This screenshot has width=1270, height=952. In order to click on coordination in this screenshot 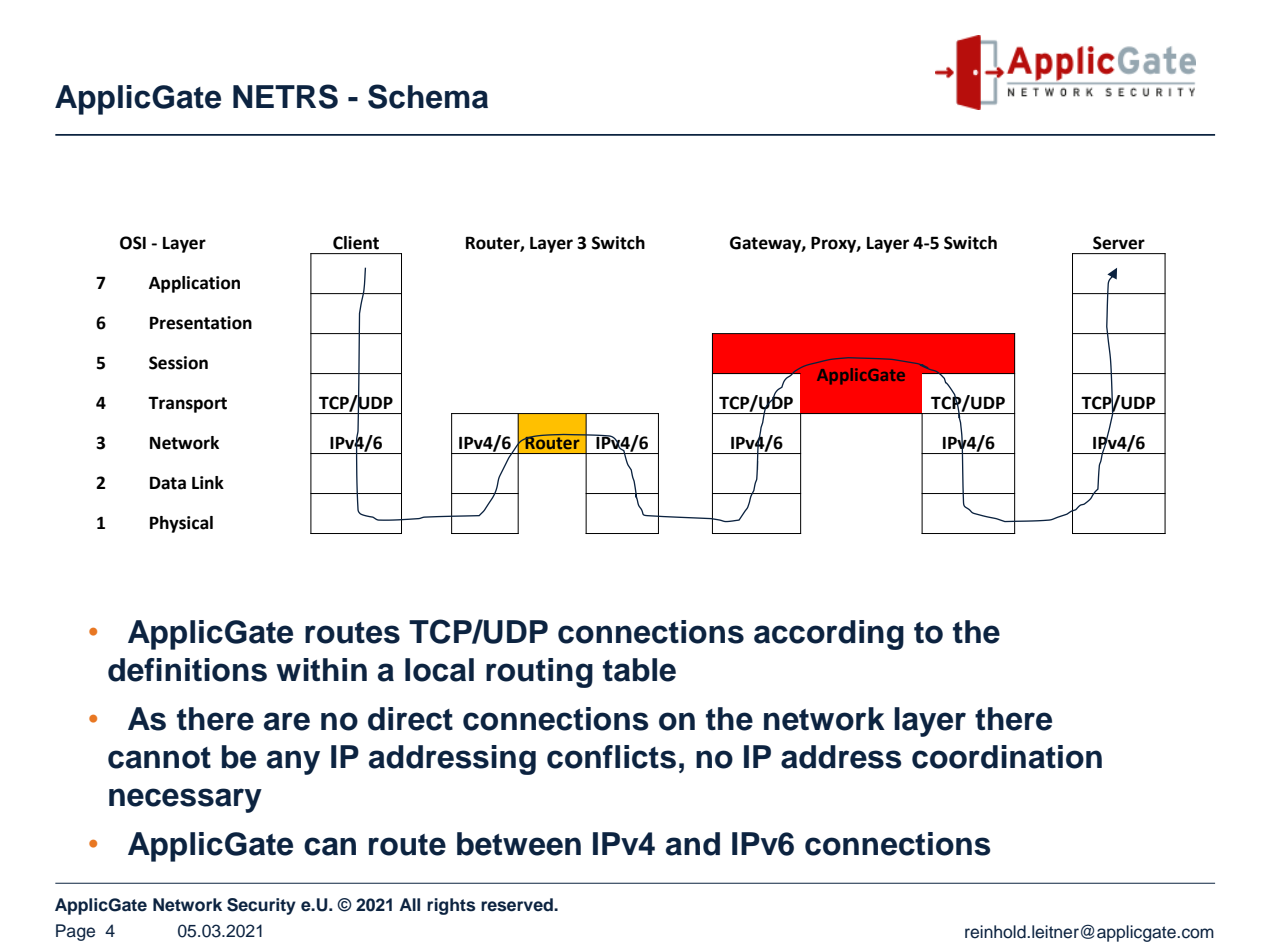, I will do `click(1007, 757)`.
